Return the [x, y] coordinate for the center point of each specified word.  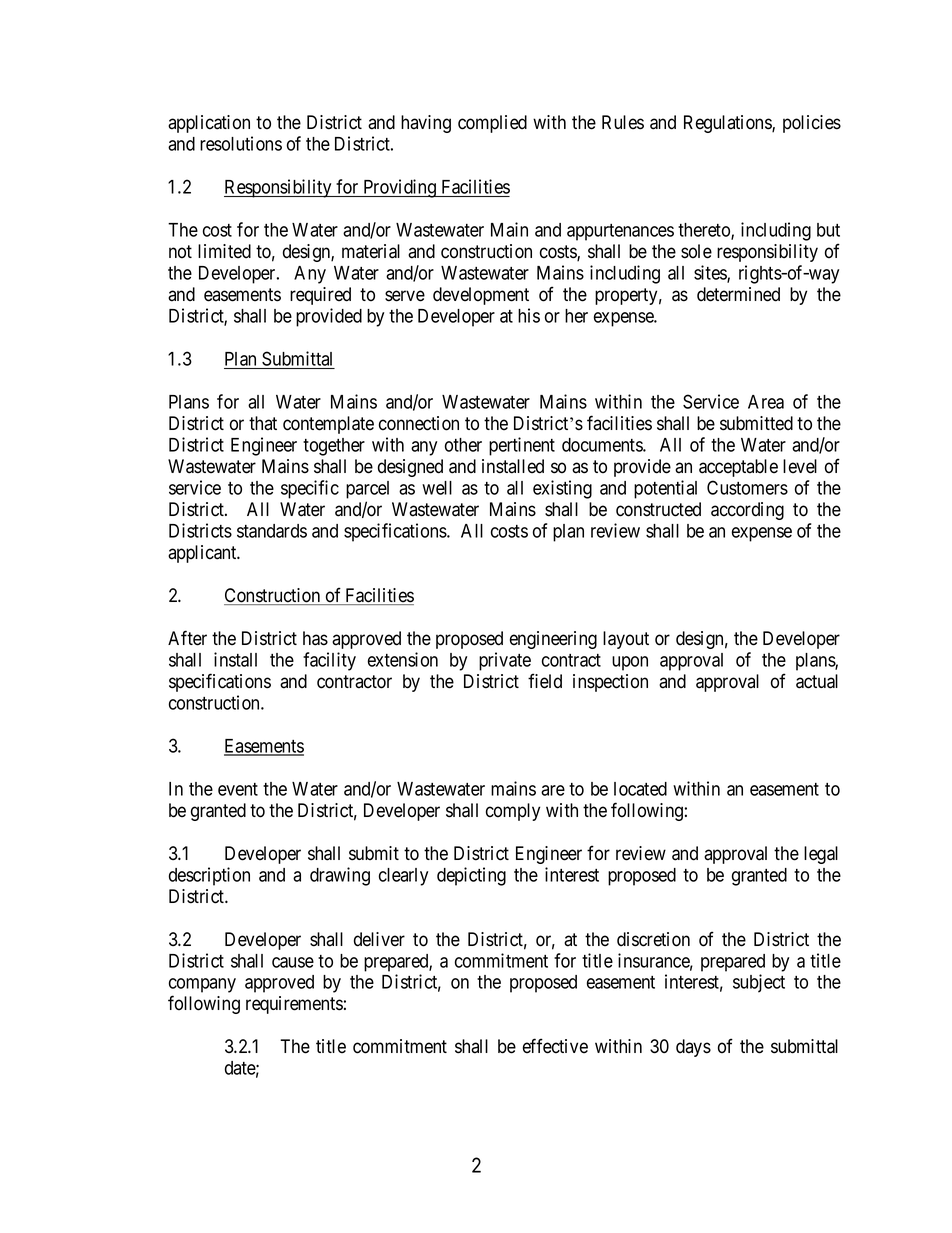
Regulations [728, 124]
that [263, 423]
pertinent [522, 446]
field [545, 681]
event [238, 789]
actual [817, 681]
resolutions [241, 143]
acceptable [738, 468]
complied [492, 124]
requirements [294, 1005]
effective [555, 1046]
